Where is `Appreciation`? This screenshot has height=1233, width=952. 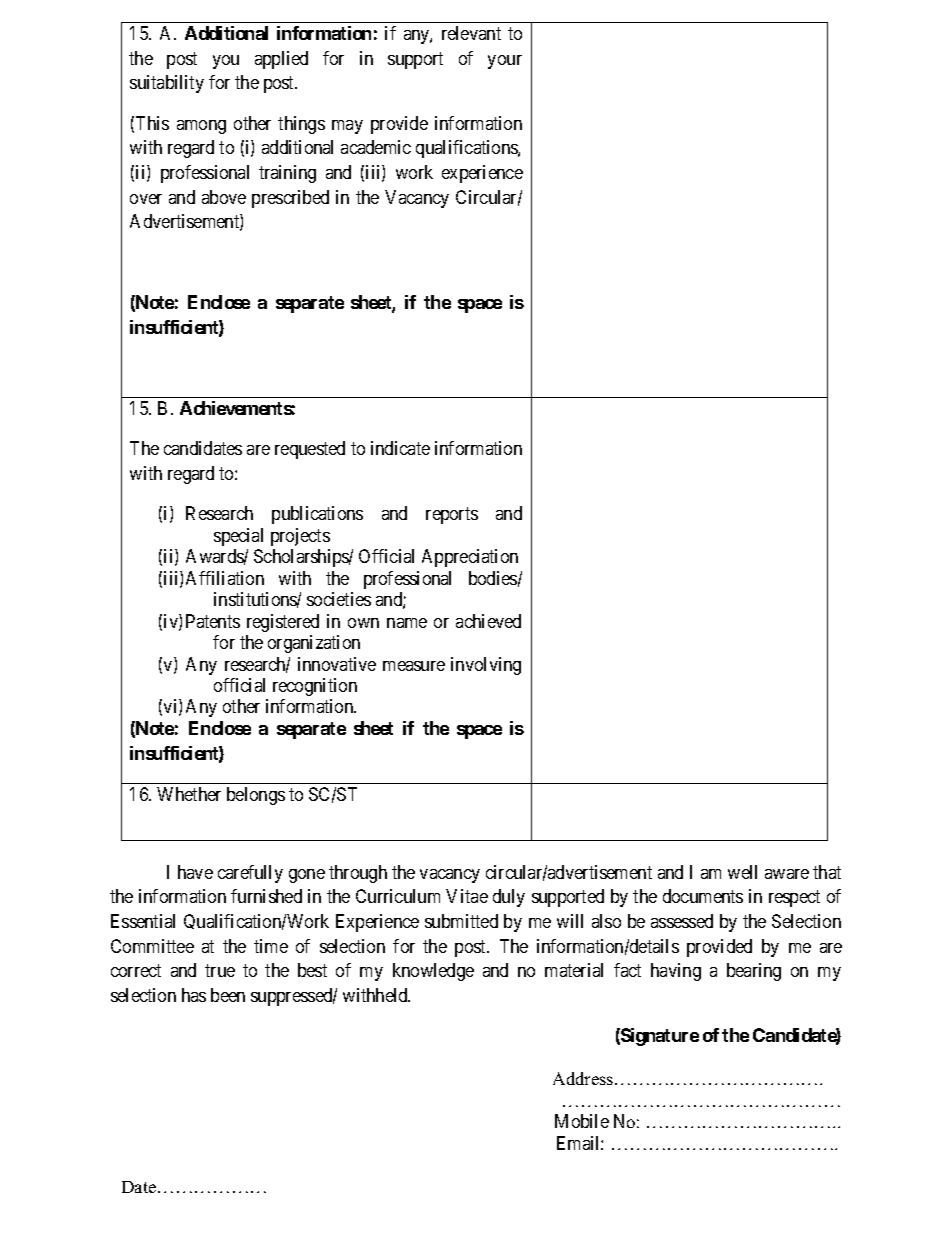 Appreciation is located at coordinates (470, 558).
